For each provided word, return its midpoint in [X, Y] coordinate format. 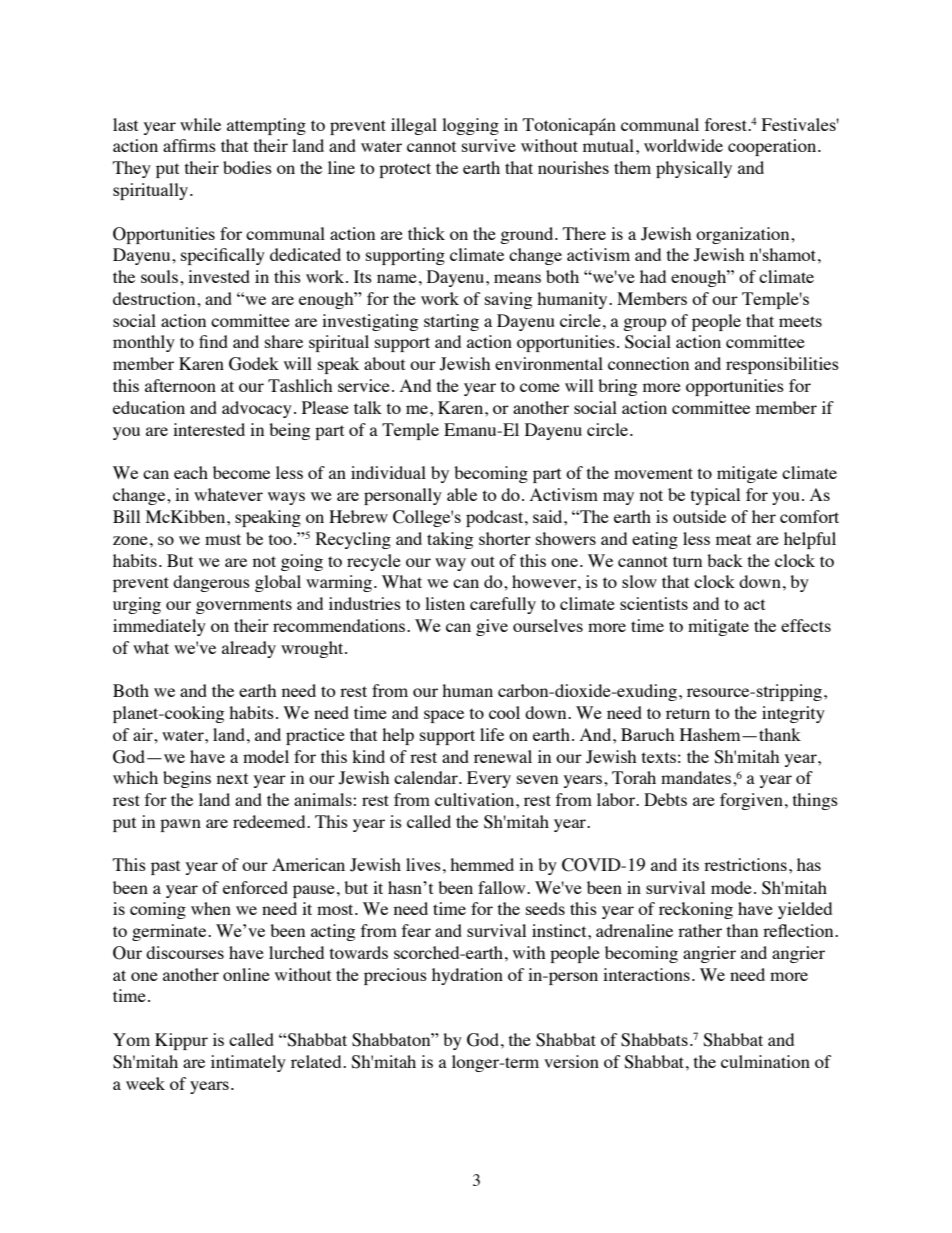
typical [715, 496]
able [462, 494]
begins [187, 779]
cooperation [773, 147]
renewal [503, 756]
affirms [189, 145]
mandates [696, 777]
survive [489, 145]
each [191, 472]
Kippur [181, 1041]
